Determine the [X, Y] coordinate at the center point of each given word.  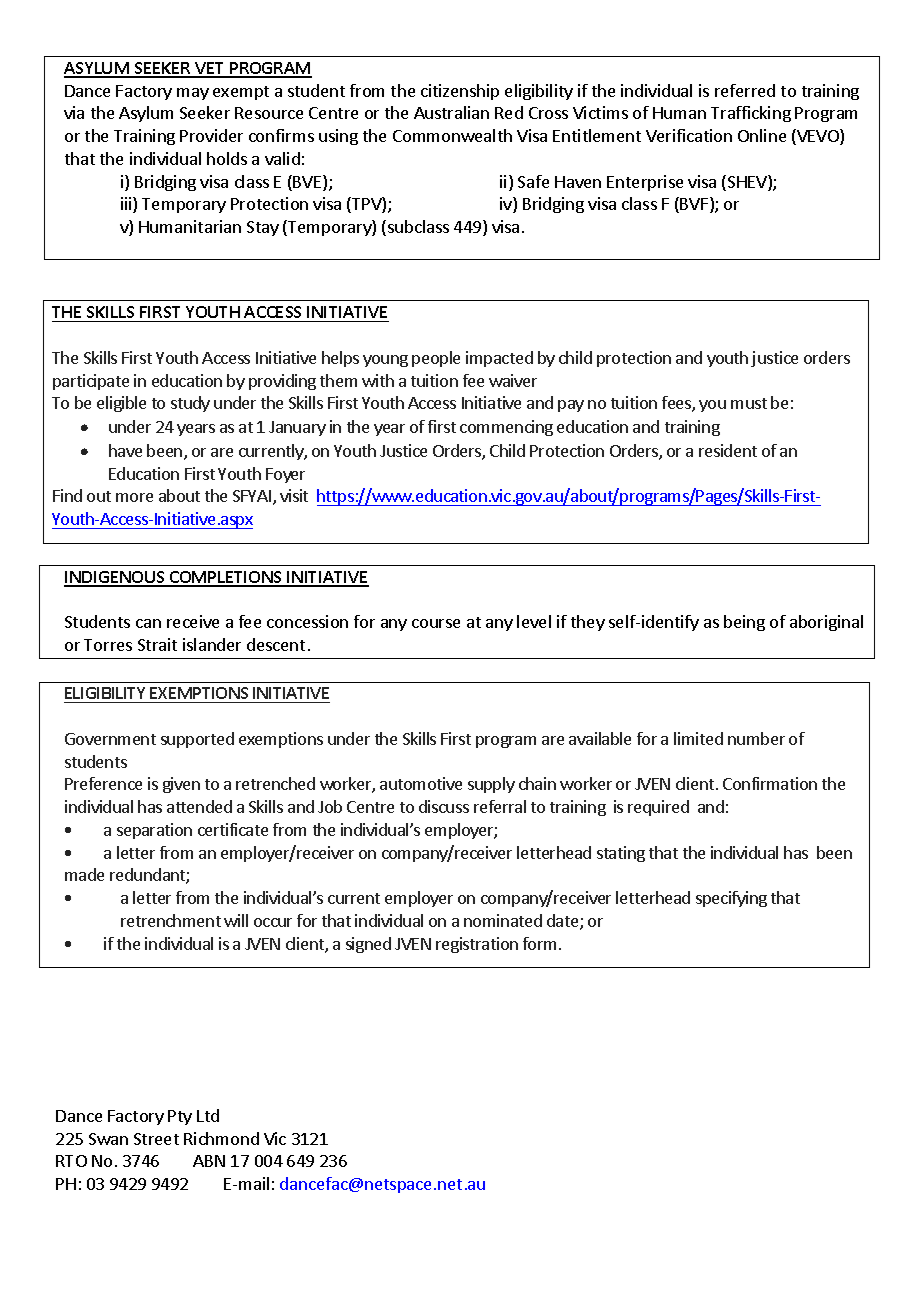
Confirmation [770, 783]
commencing [506, 428]
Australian [451, 112]
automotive [421, 783]
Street [156, 1139]
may [193, 94]
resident [728, 450]
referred [745, 90]
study [190, 404]
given [181, 785]
